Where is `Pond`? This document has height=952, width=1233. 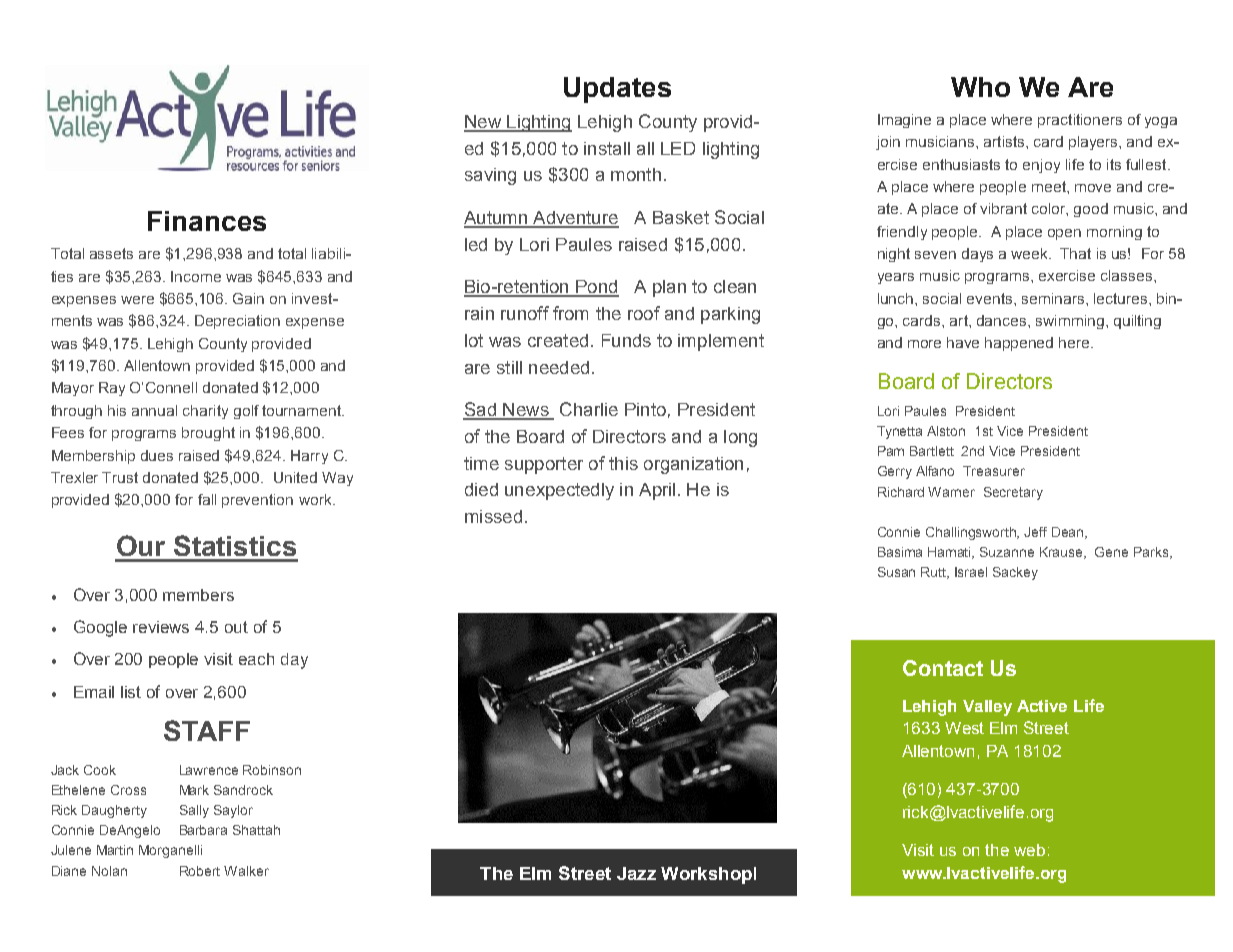 Pond is located at coordinates (596, 288).
